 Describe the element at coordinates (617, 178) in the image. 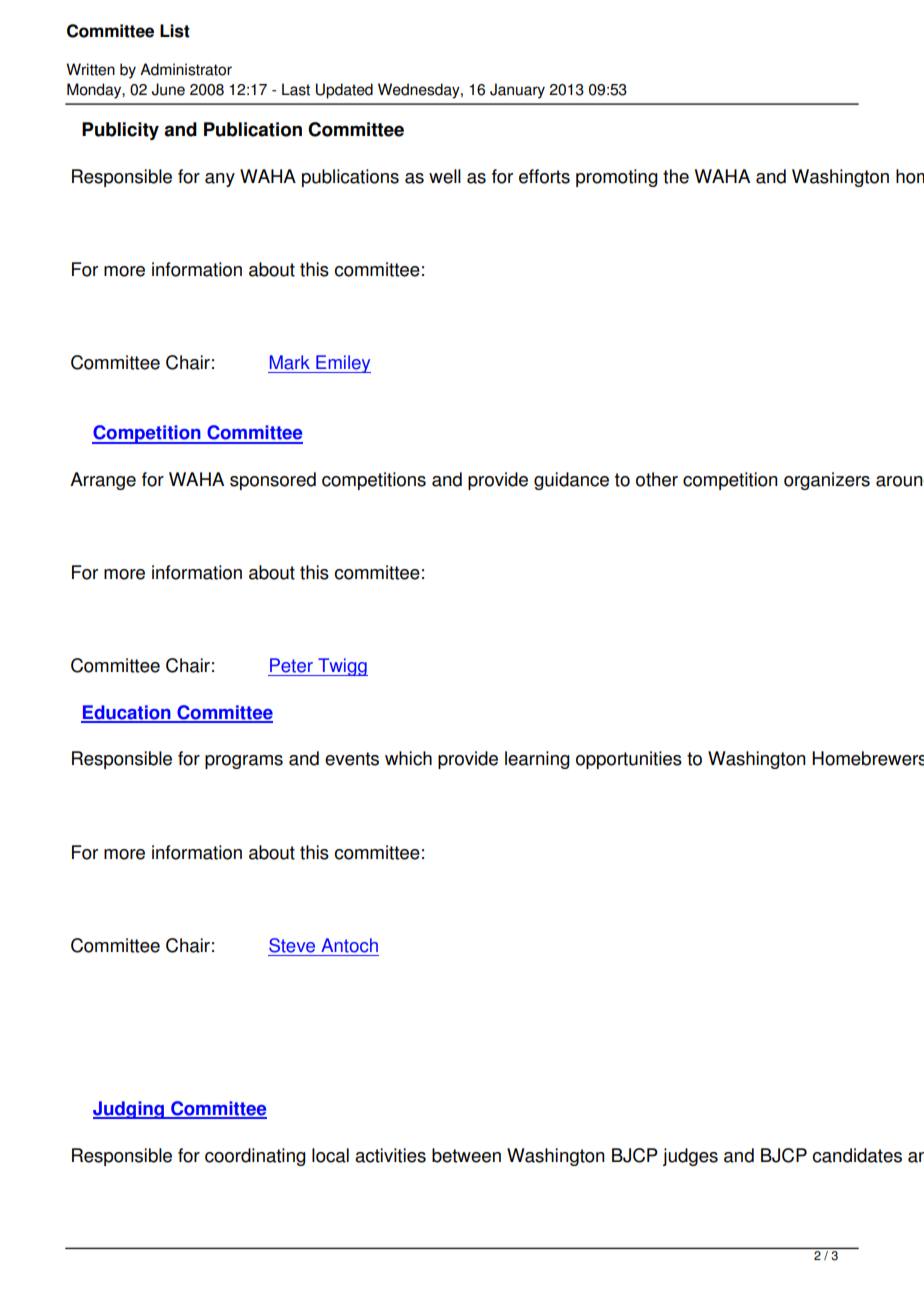

I see `promoting` at that location.
